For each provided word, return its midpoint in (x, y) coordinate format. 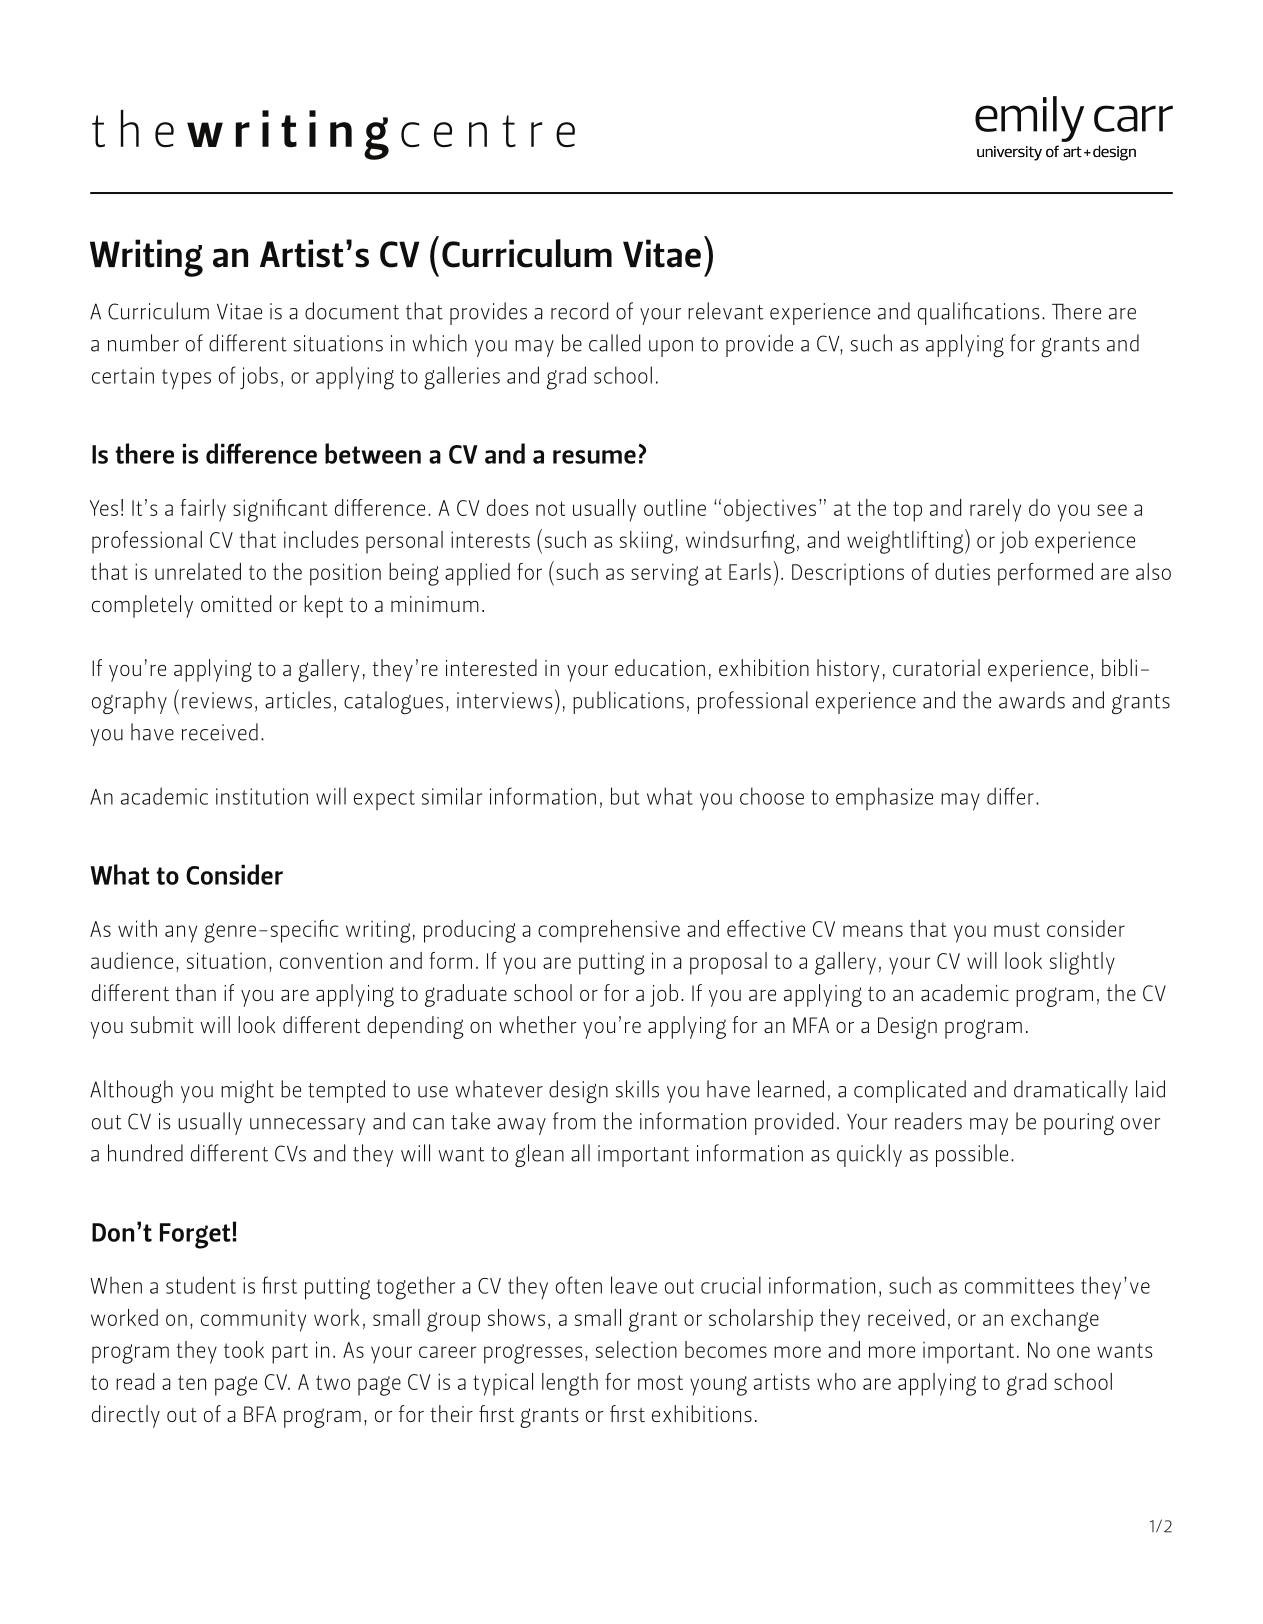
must (1017, 929)
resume (594, 457)
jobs (259, 377)
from (574, 1121)
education (660, 667)
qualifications (979, 313)
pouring (1079, 1124)
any (181, 934)
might (247, 1091)
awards (1032, 700)
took (244, 1349)
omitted (236, 603)
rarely (995, 510)
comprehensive (609, 931)
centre (488, 131)
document (352, 311)
